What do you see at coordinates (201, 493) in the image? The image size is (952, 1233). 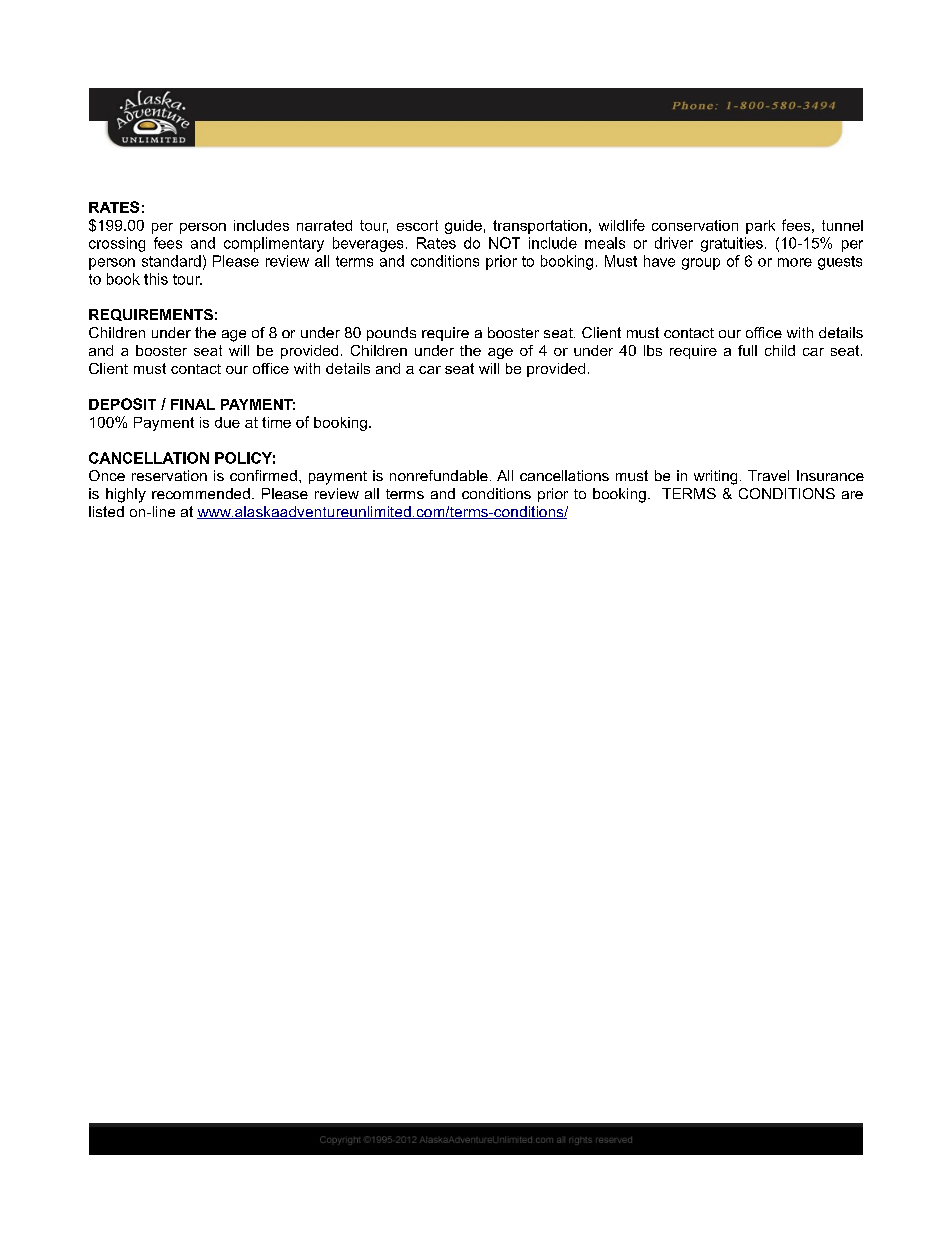 I see `recommended` at bounding box center [201, 493].
